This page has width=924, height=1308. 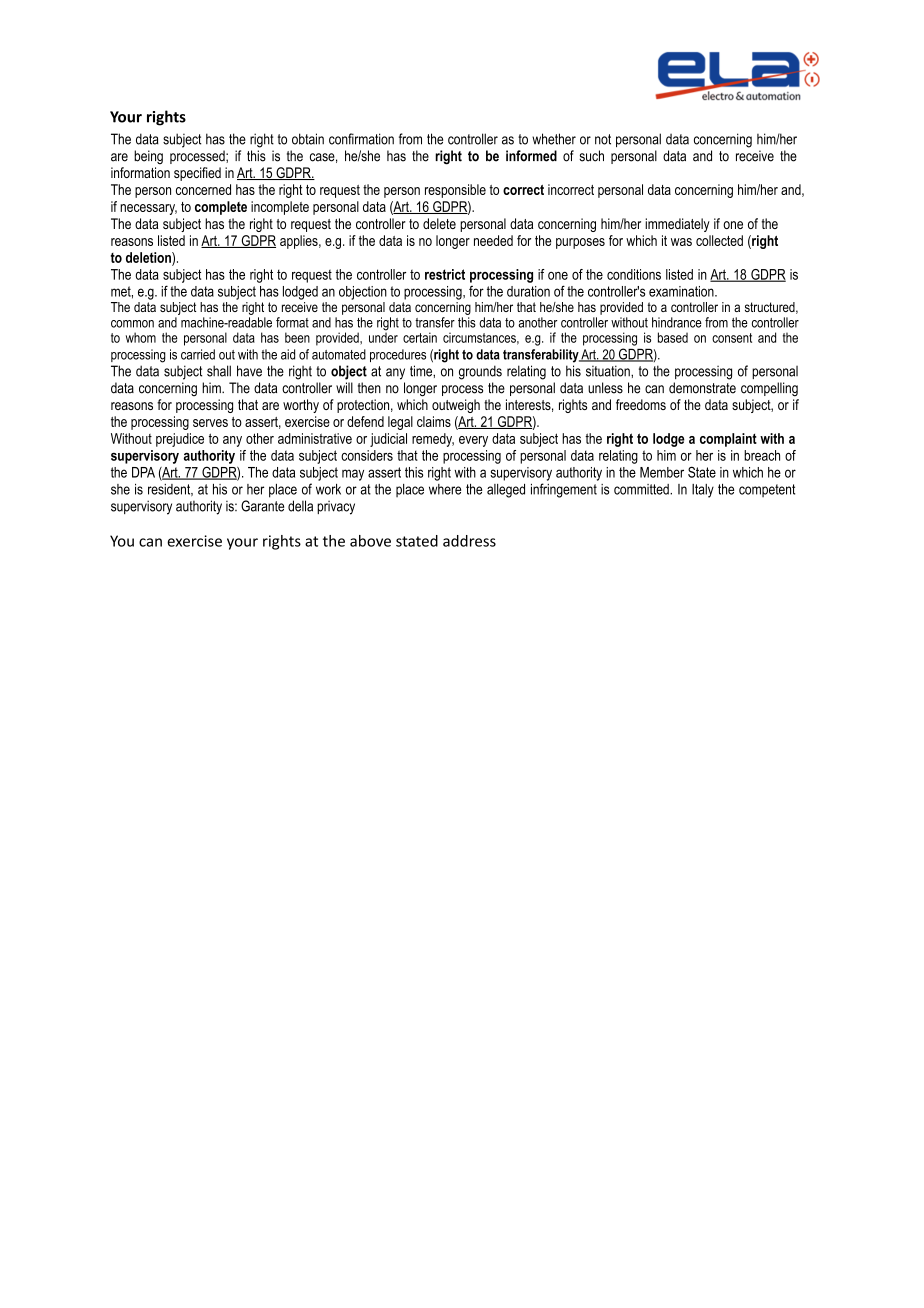 What do you see at coordinates (531, 156) in the page?
I see `informed` at bounding box center [531, 156].
